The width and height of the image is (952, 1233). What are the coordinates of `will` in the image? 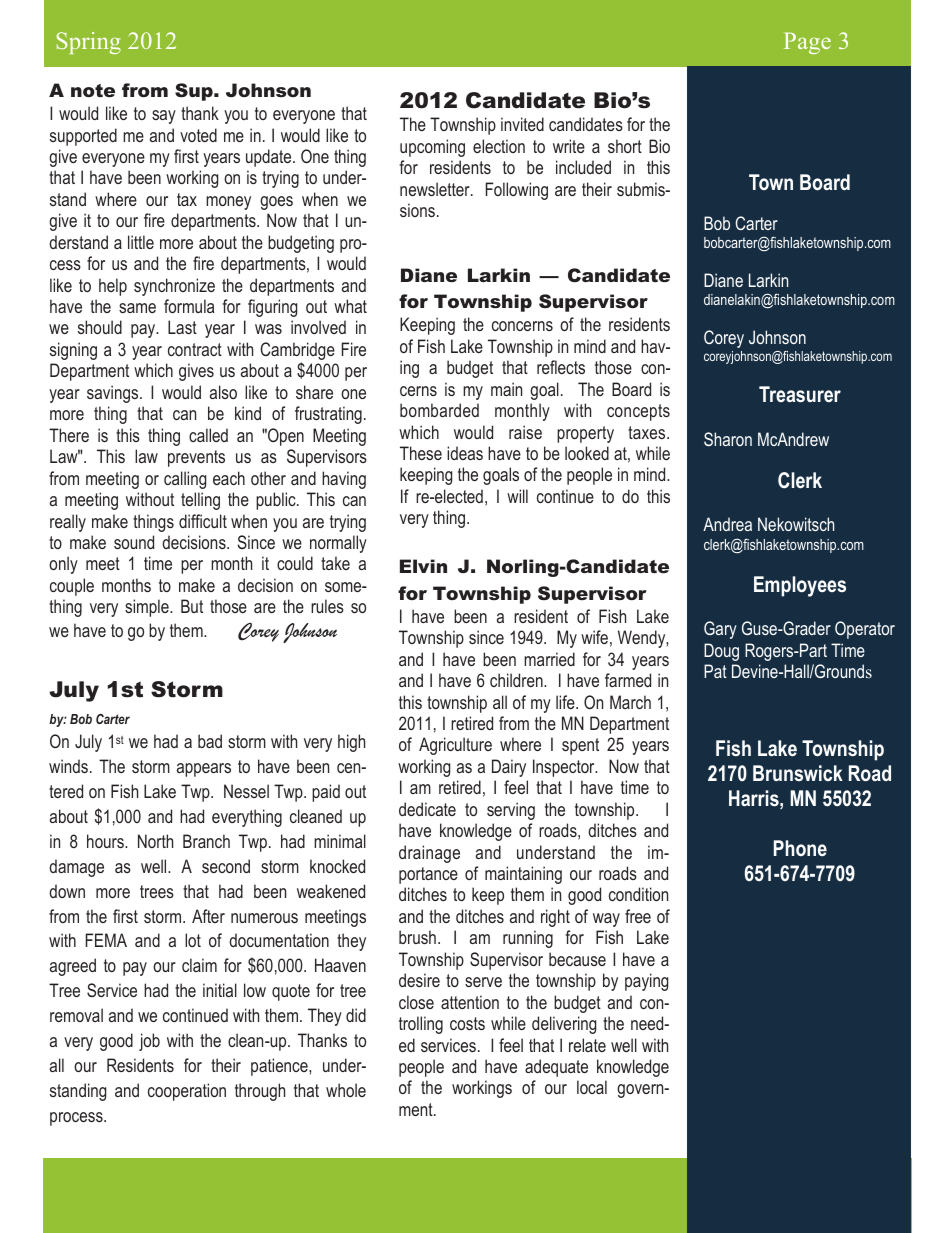 It's located at (517, 496).
